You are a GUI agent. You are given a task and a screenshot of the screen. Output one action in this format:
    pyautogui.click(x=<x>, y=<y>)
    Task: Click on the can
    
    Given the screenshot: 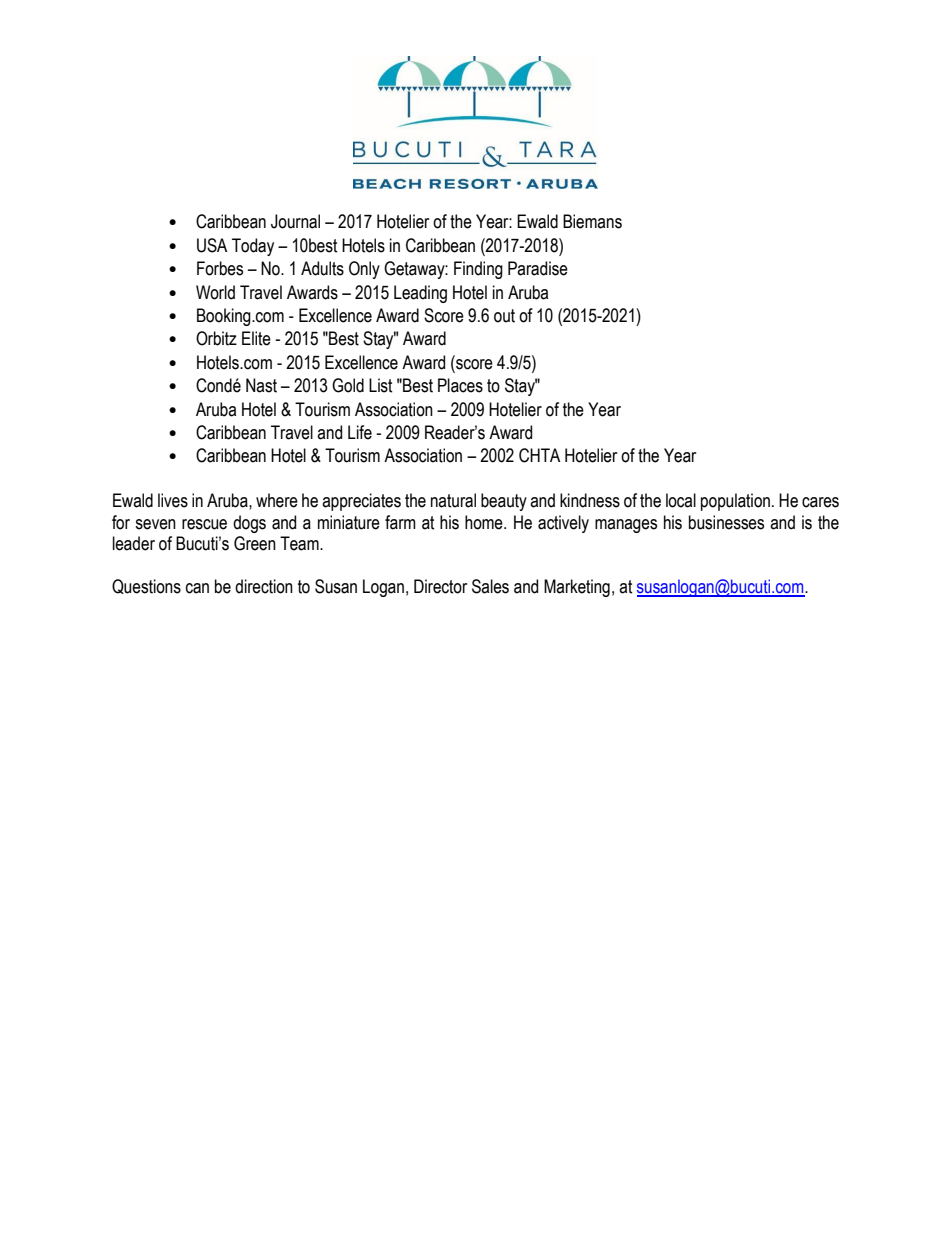 What is the action you would take?
    pyautogui.click(x=197, y=588)
